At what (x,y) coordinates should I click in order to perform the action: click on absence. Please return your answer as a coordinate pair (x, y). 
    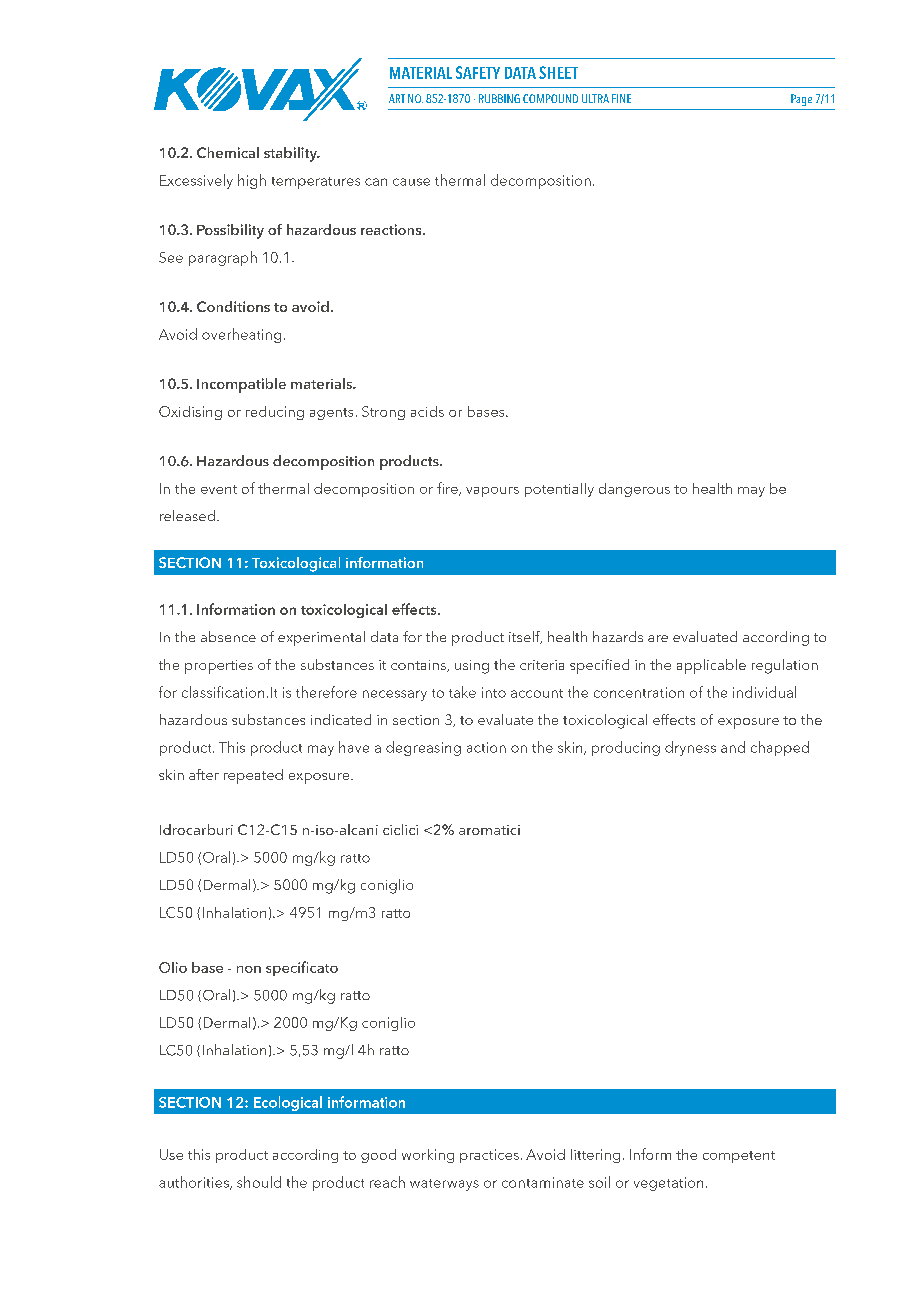
    Looking at the image, I should click on (228, 636).
